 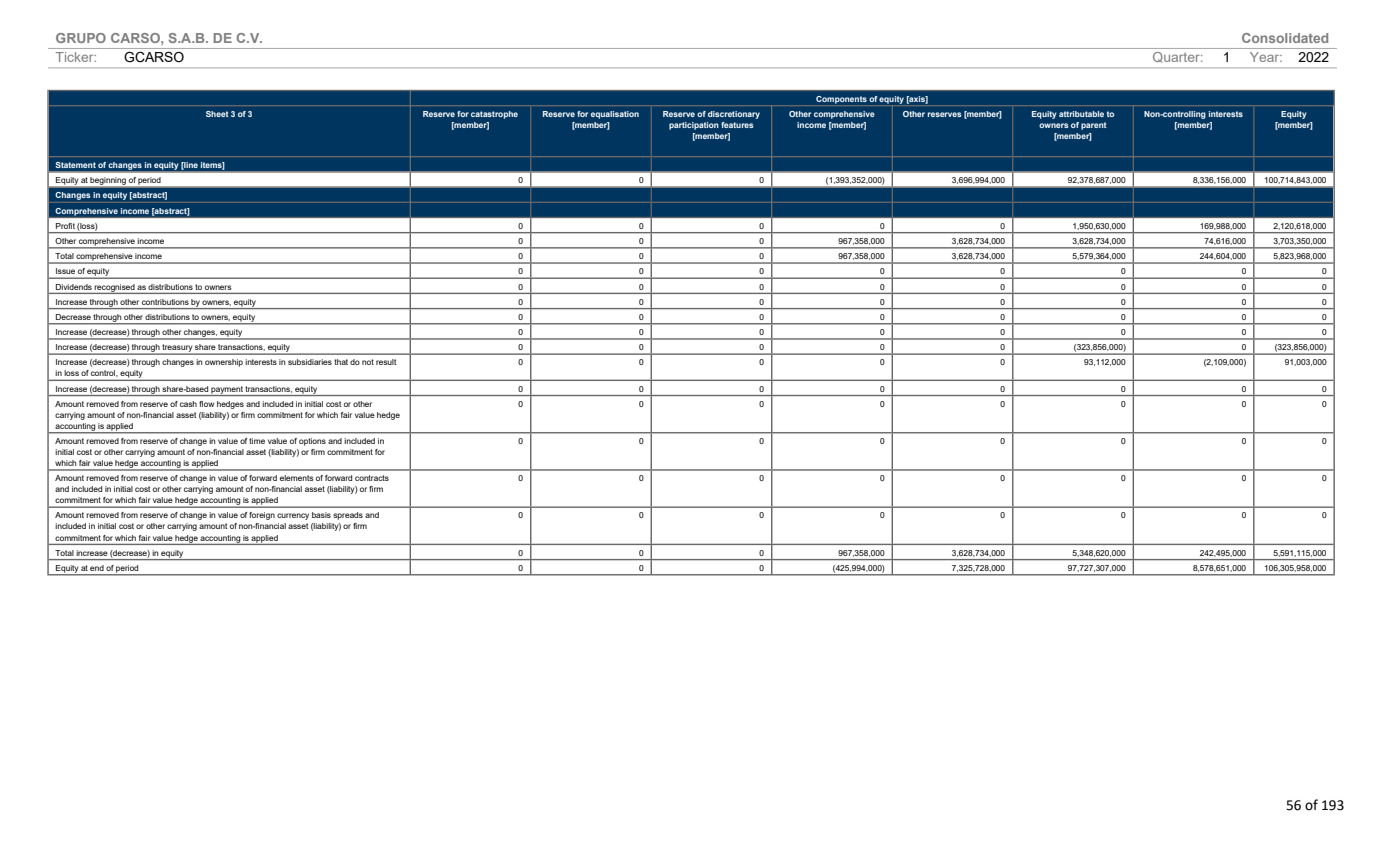 I want to click on result, so click(x=386, y=362).
